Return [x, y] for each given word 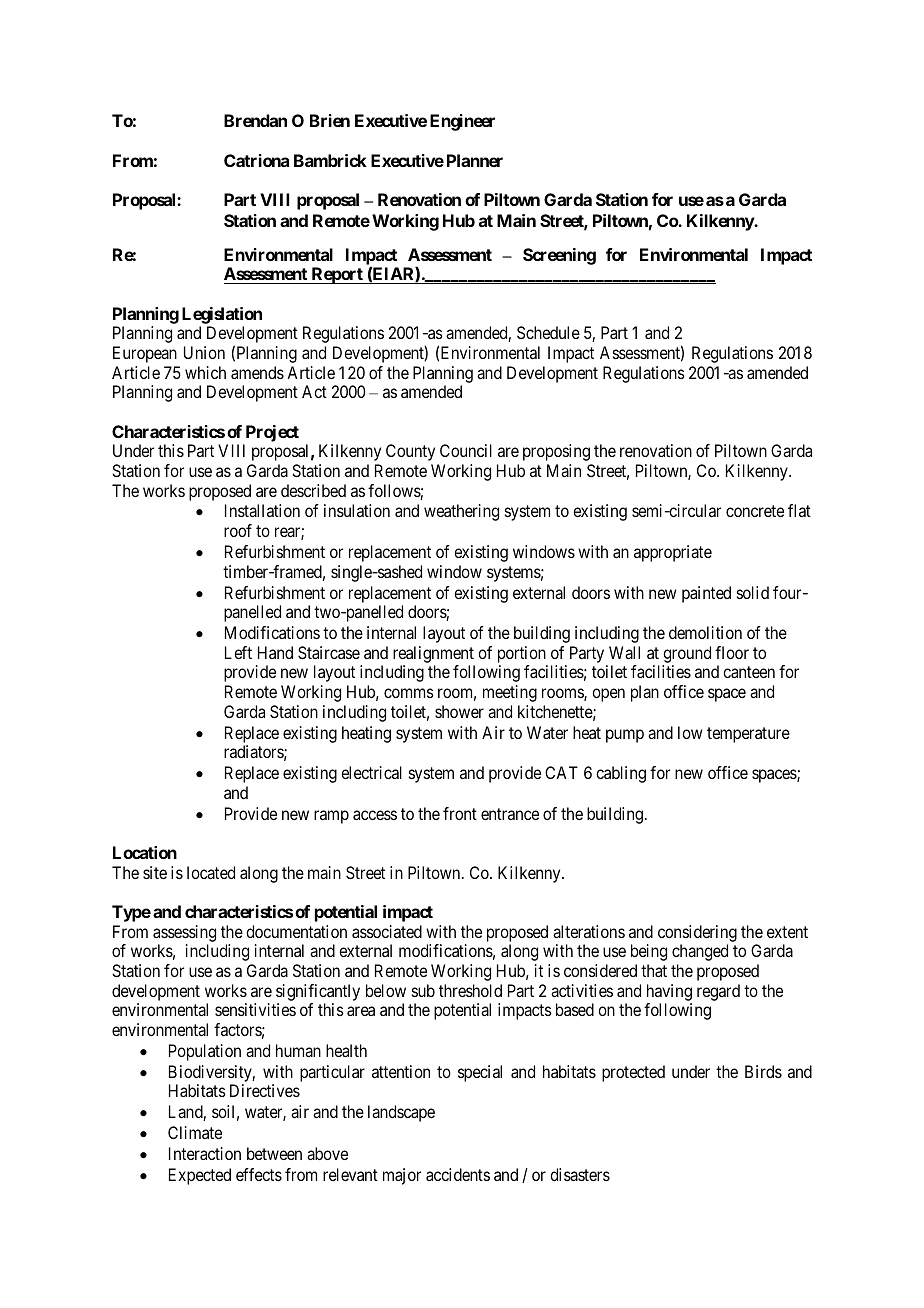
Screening [559, 256]
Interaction [205, 1153]
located [211, 872]
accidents [458, 1174]
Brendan [255, 120]
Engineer [462, 122]
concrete [755, 511]
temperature [748, 735]
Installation [262, 510]
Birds [763, 1071]
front [460, 813]
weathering [461, 512]
